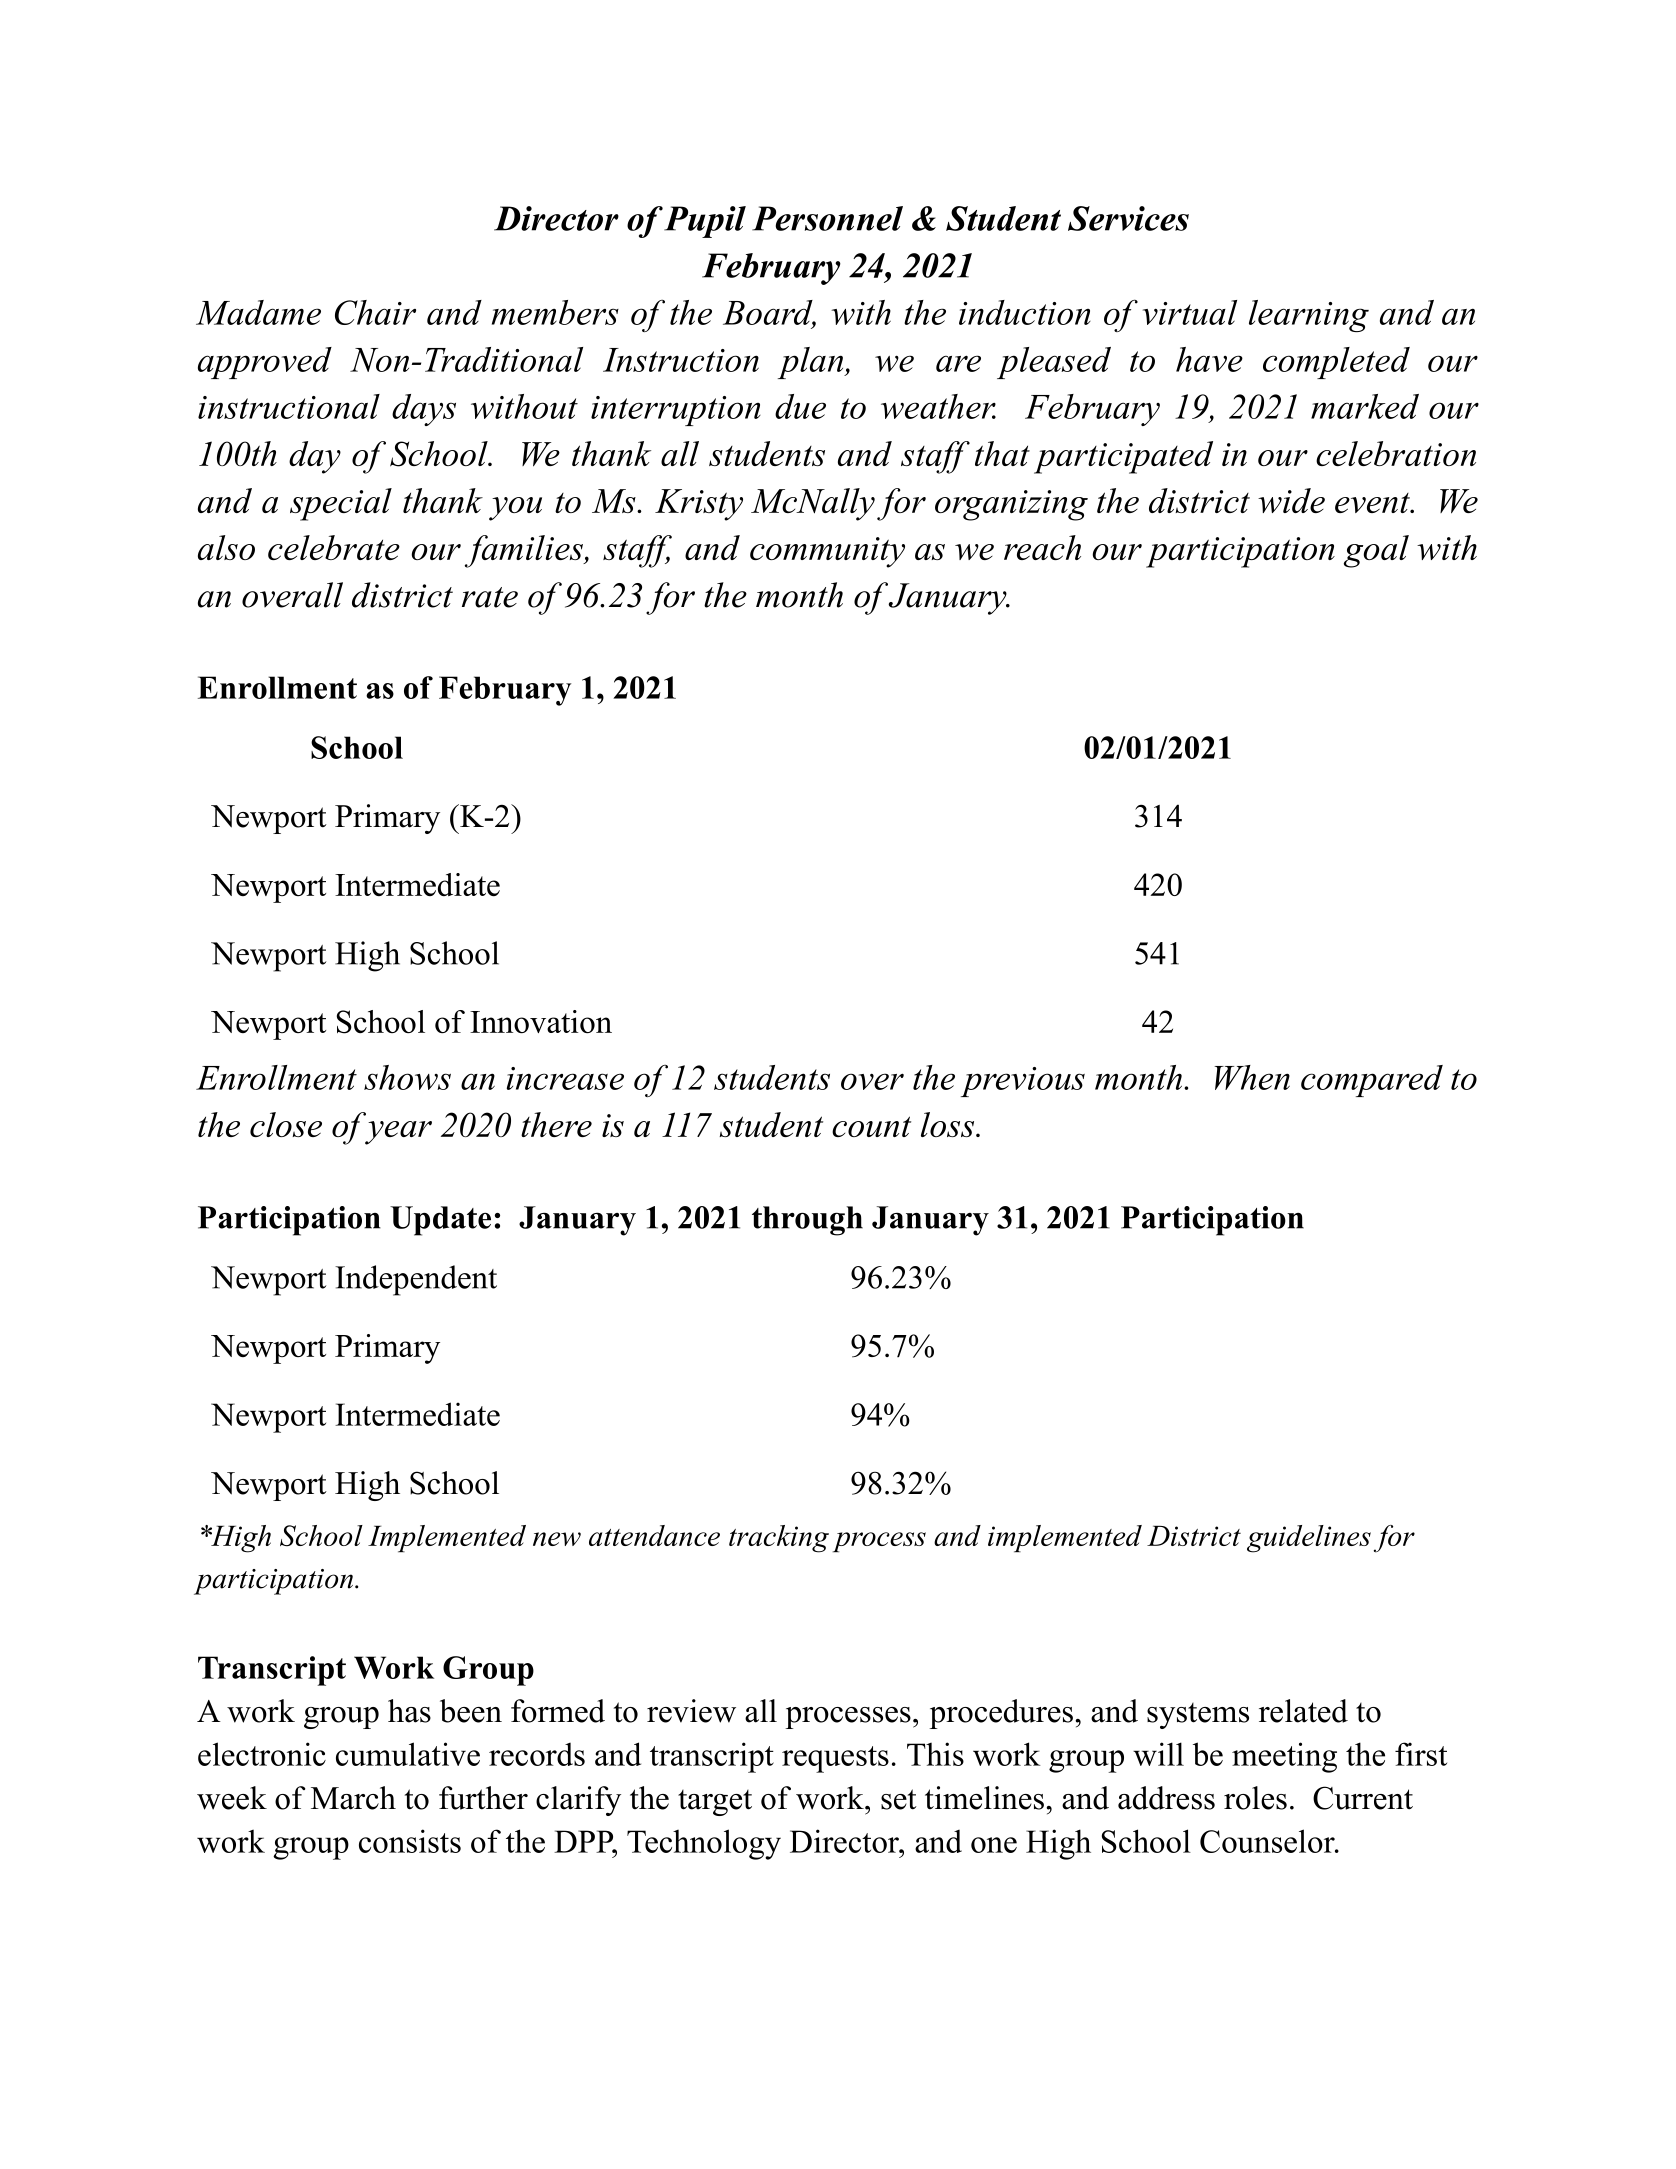 Image resolution: width=1676 pixels, height=2169 pixels. I want to click on guidelines, so click(1309, 1539).
